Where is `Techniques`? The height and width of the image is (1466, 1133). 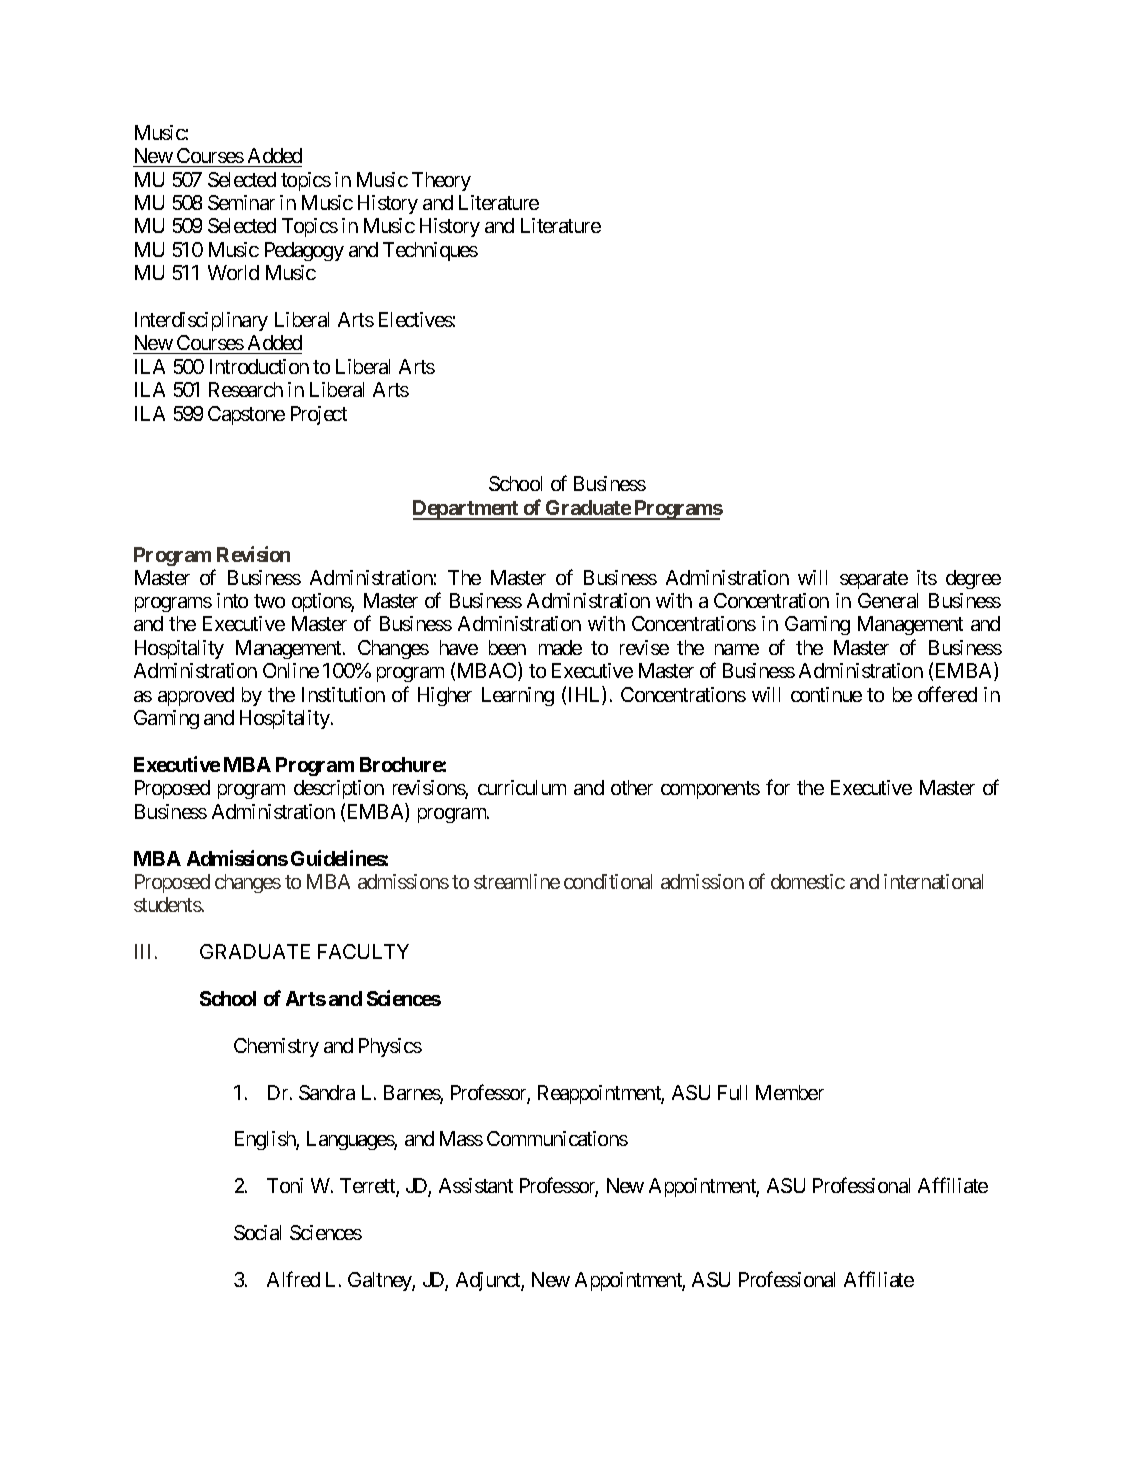
Techniques is located at coordinates (430, 251).
